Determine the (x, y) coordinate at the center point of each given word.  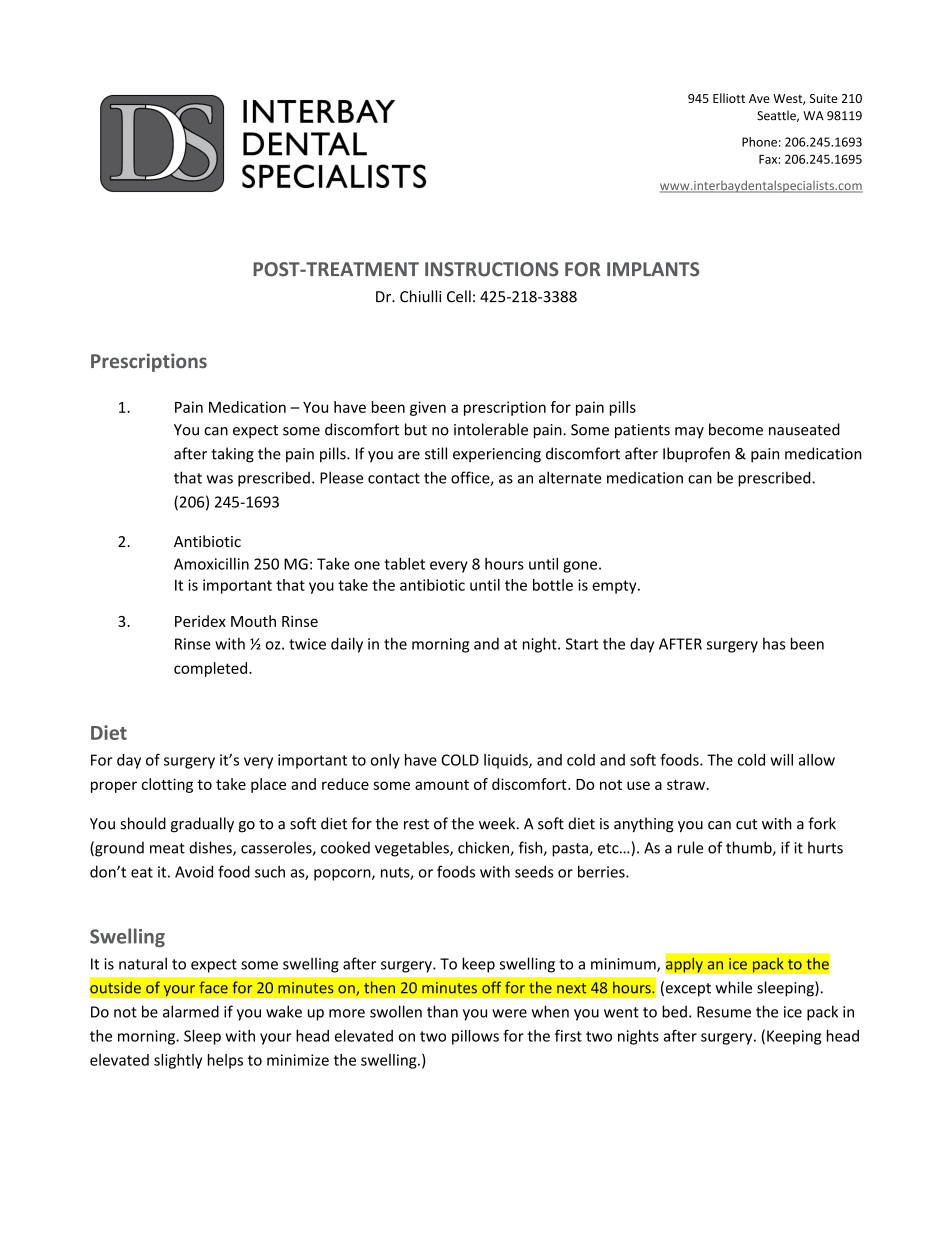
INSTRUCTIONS (492, 269)
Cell (459, 296)
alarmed (191, 1011)
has (774, 644)
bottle (553, 585)
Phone (759, 142)
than (442, 1011)
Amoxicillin (211, 564)
